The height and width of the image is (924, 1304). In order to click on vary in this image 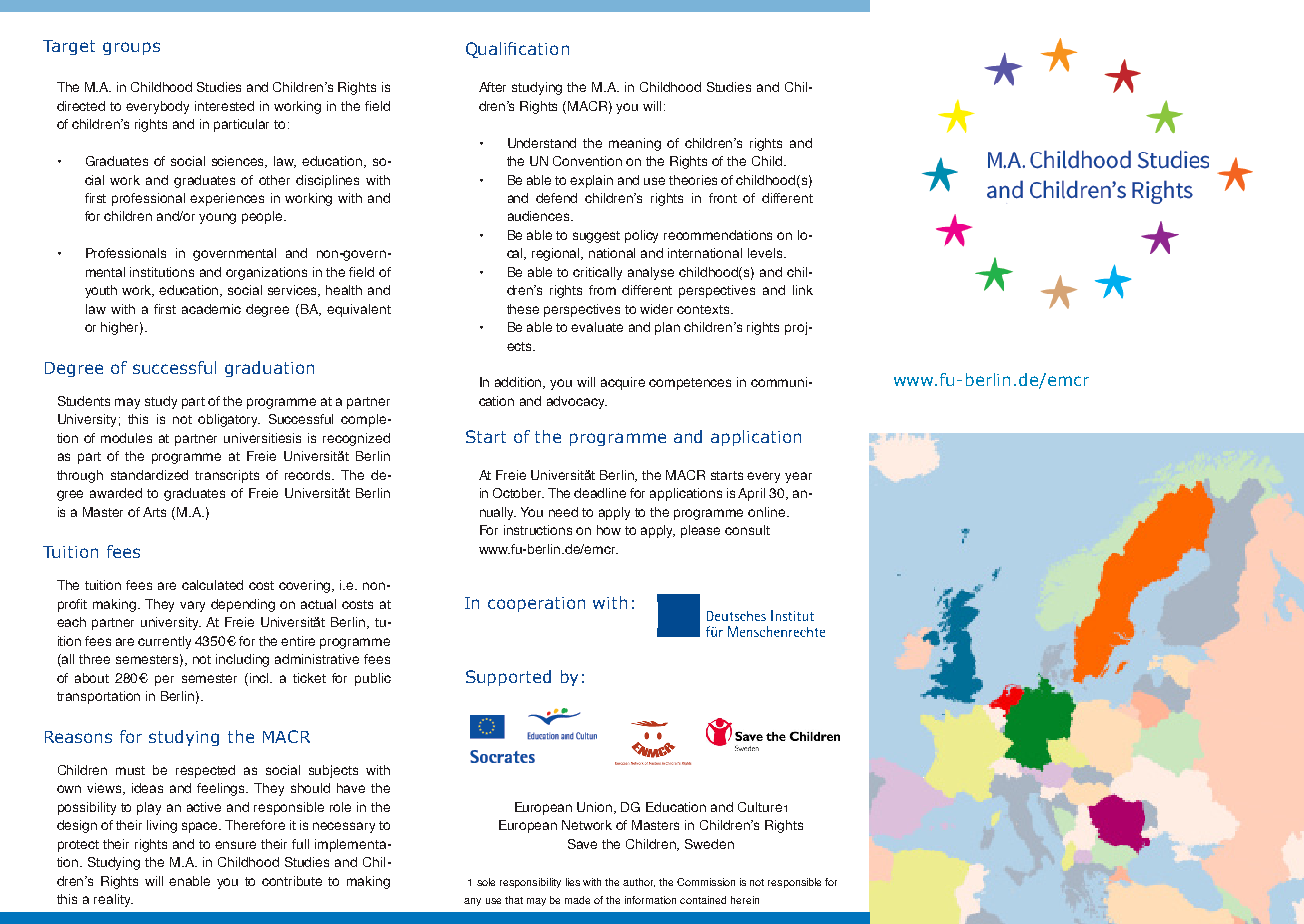, I will do `click(192, 606)`.
